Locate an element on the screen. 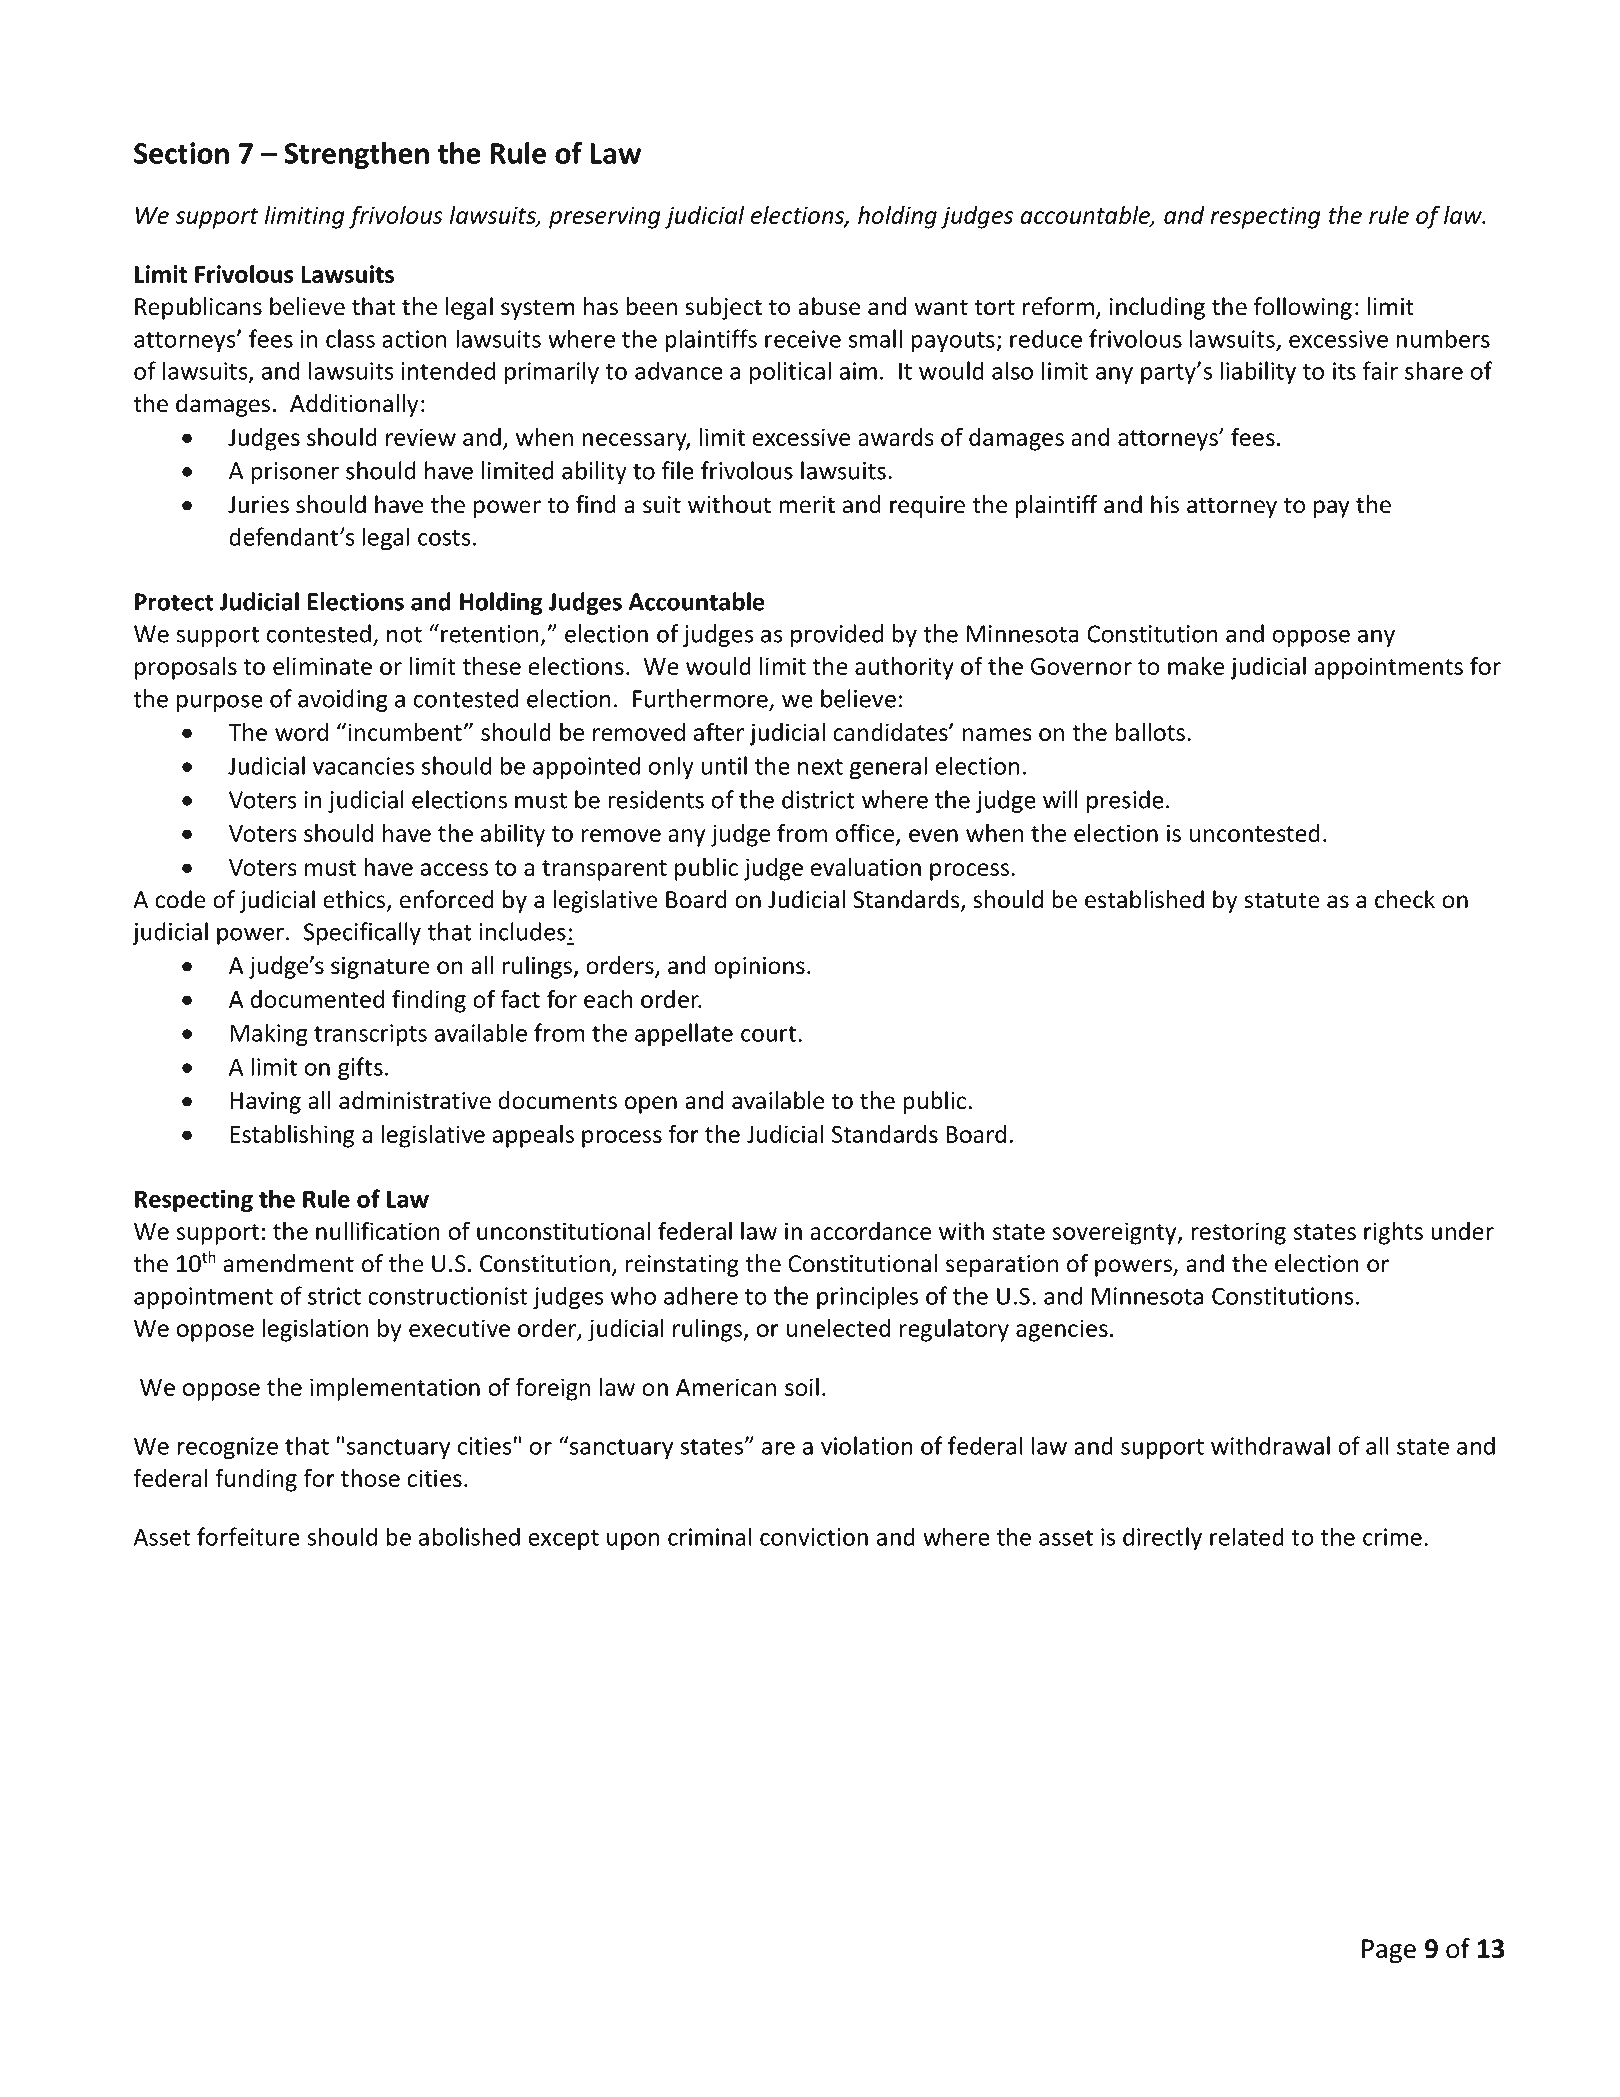 The width and height of the screenshot is (1620, 2097). conviction is located at coordinates (814, 1537).
